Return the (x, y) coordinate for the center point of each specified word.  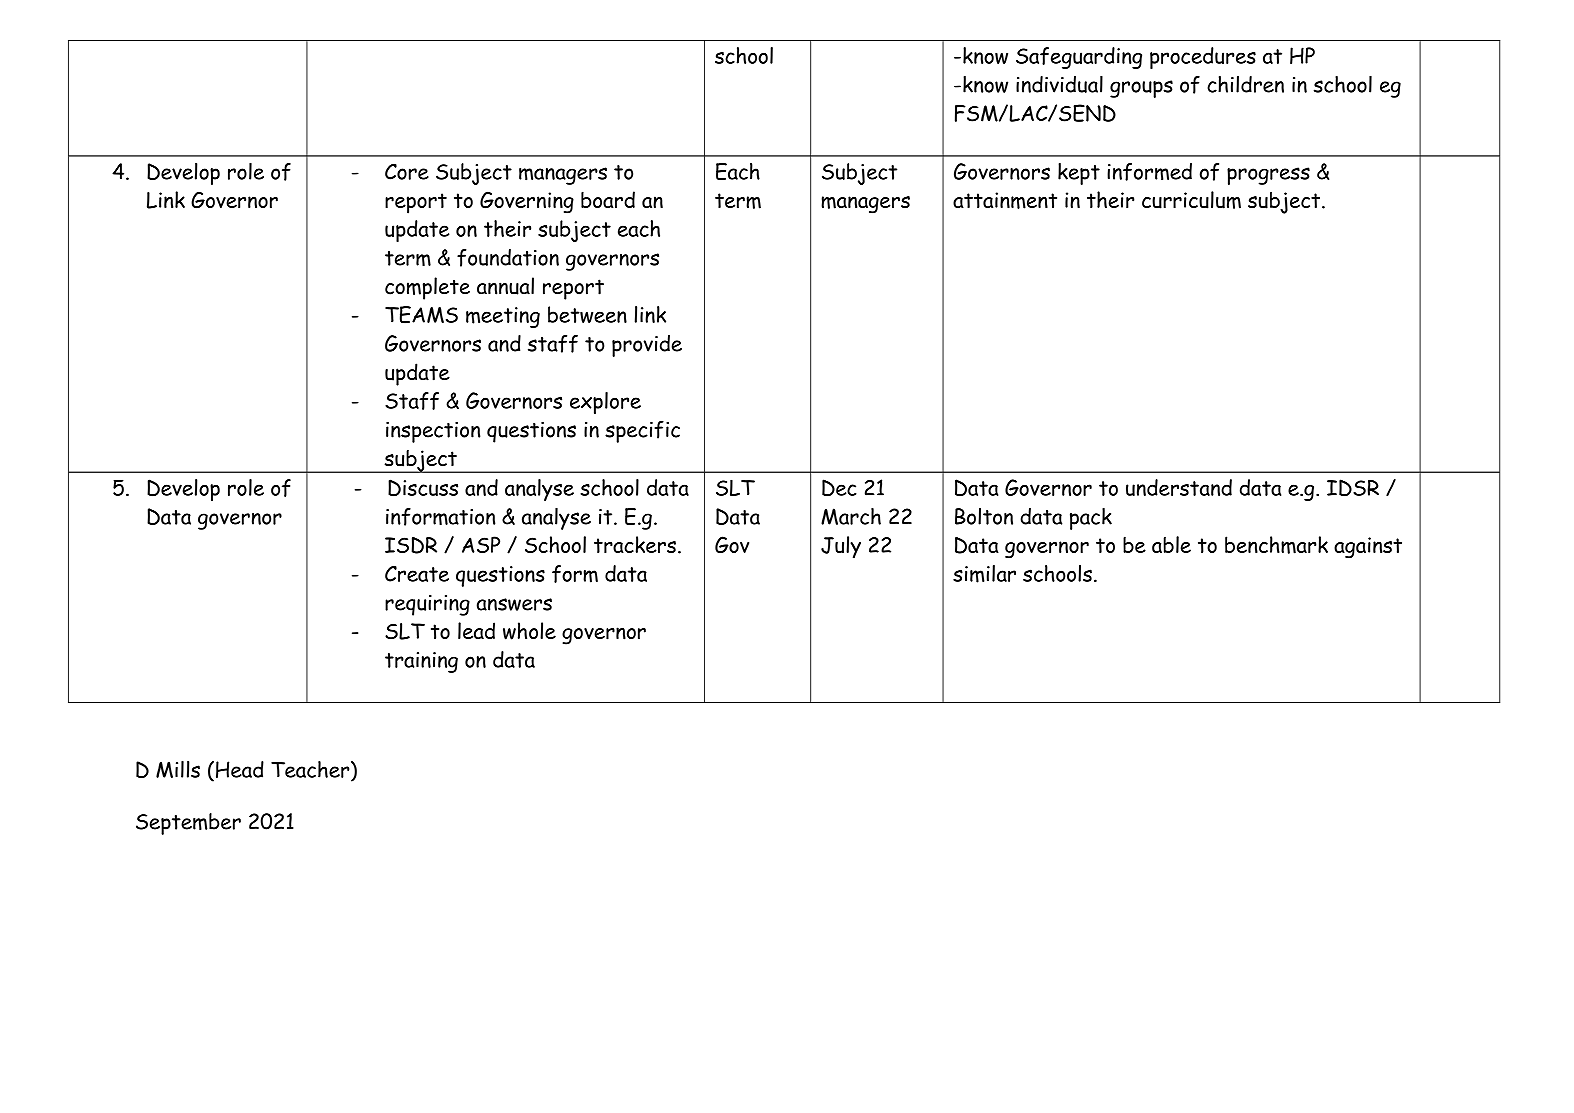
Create (417, 574)
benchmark (1276, 545)
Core (407, 171)
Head (240, 769)
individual (1059, 84)
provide (647, 346)
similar (984, 574)
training (421, 662)
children (1245, 84)
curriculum (1191, 200)
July (841, 547)
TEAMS (421, 315)
